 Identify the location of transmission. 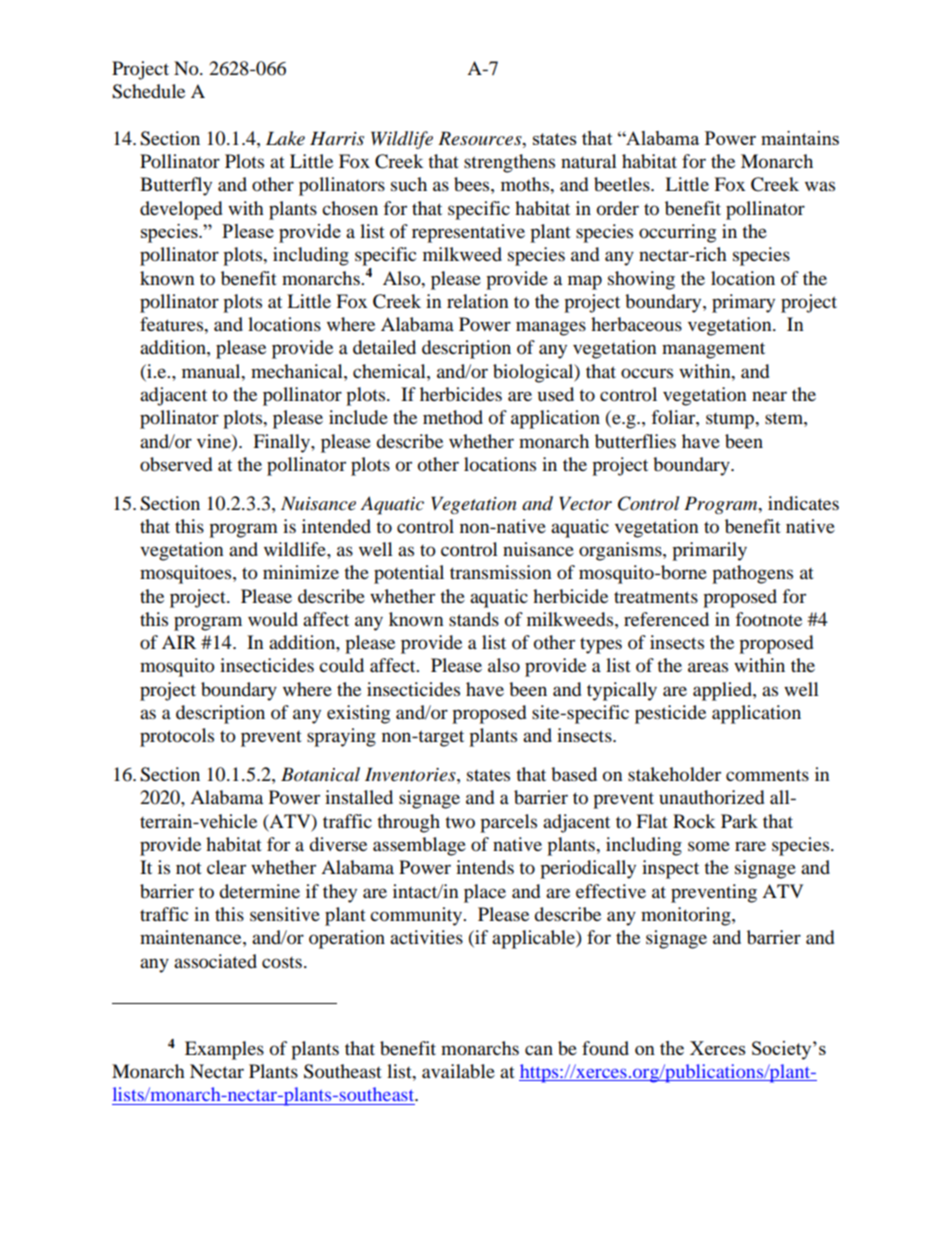
(501, 572).
